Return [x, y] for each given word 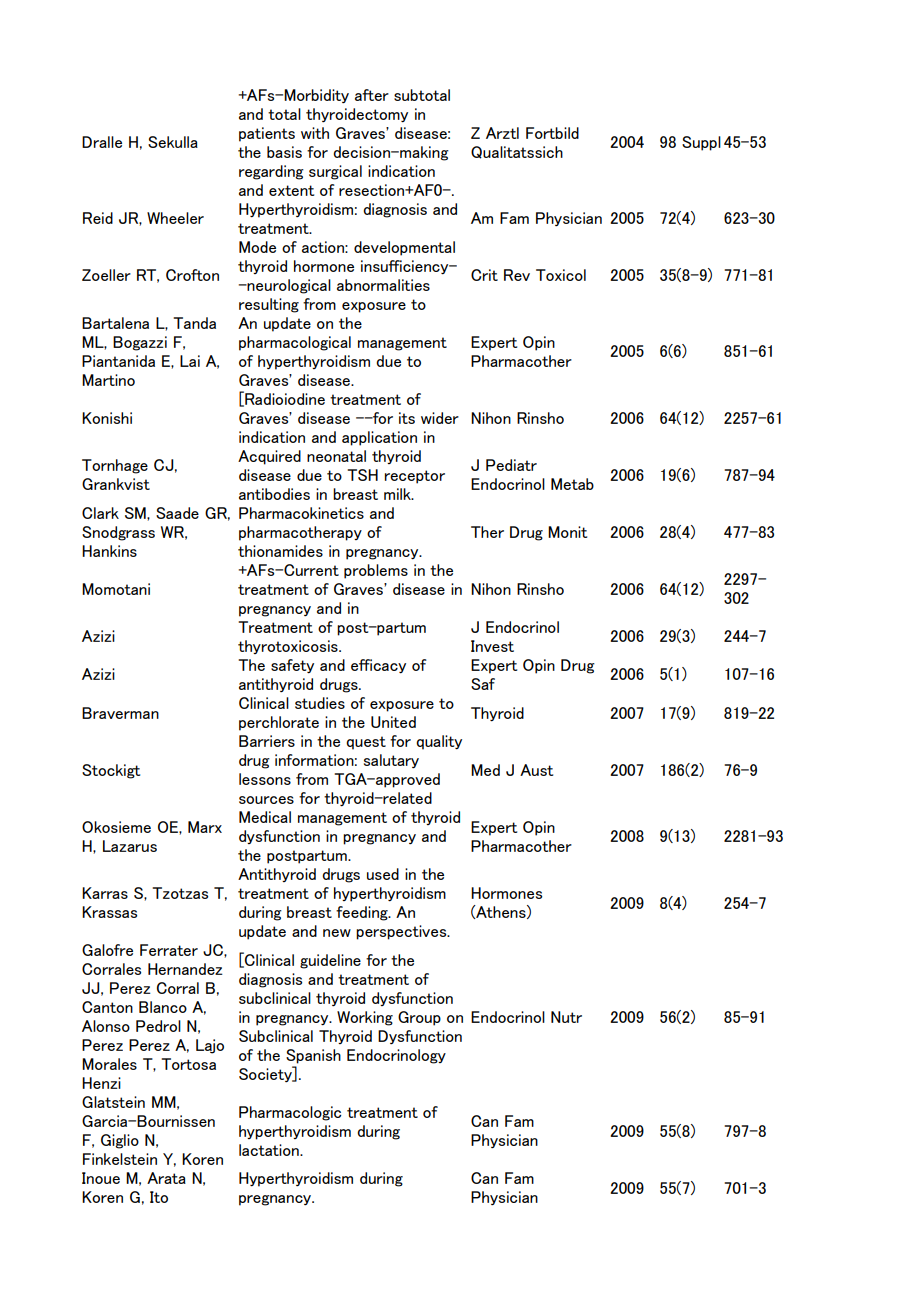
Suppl [701, 143]
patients [267, 134]
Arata [166, 1178]
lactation [270, 1150]
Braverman [120, 713]
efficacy [378, 666]
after [372, 95]
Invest [492, 646]
